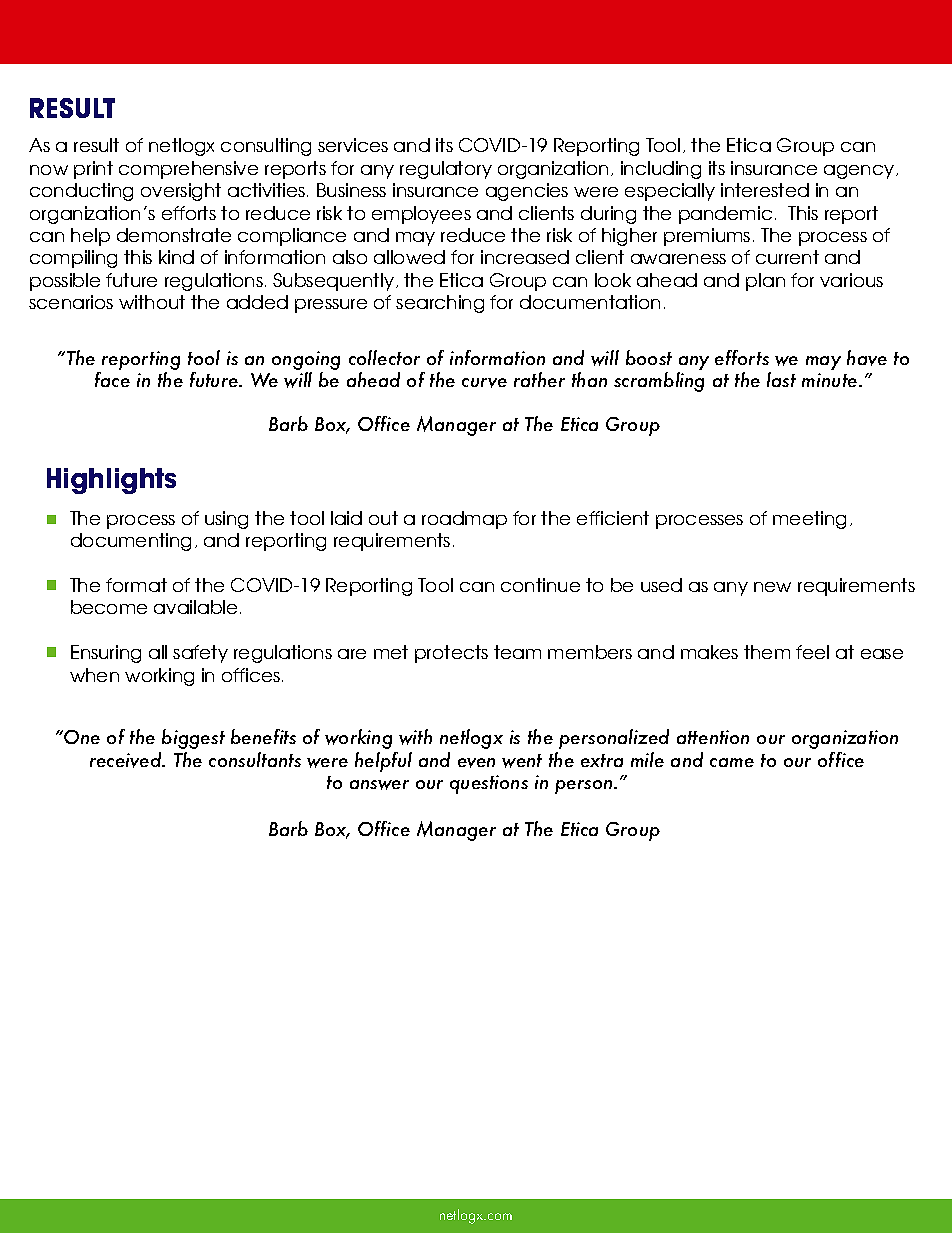 Image resolution: width=952 pixels, height=1233 pixels. I want to click on comprehensive, so click(188, 170).
